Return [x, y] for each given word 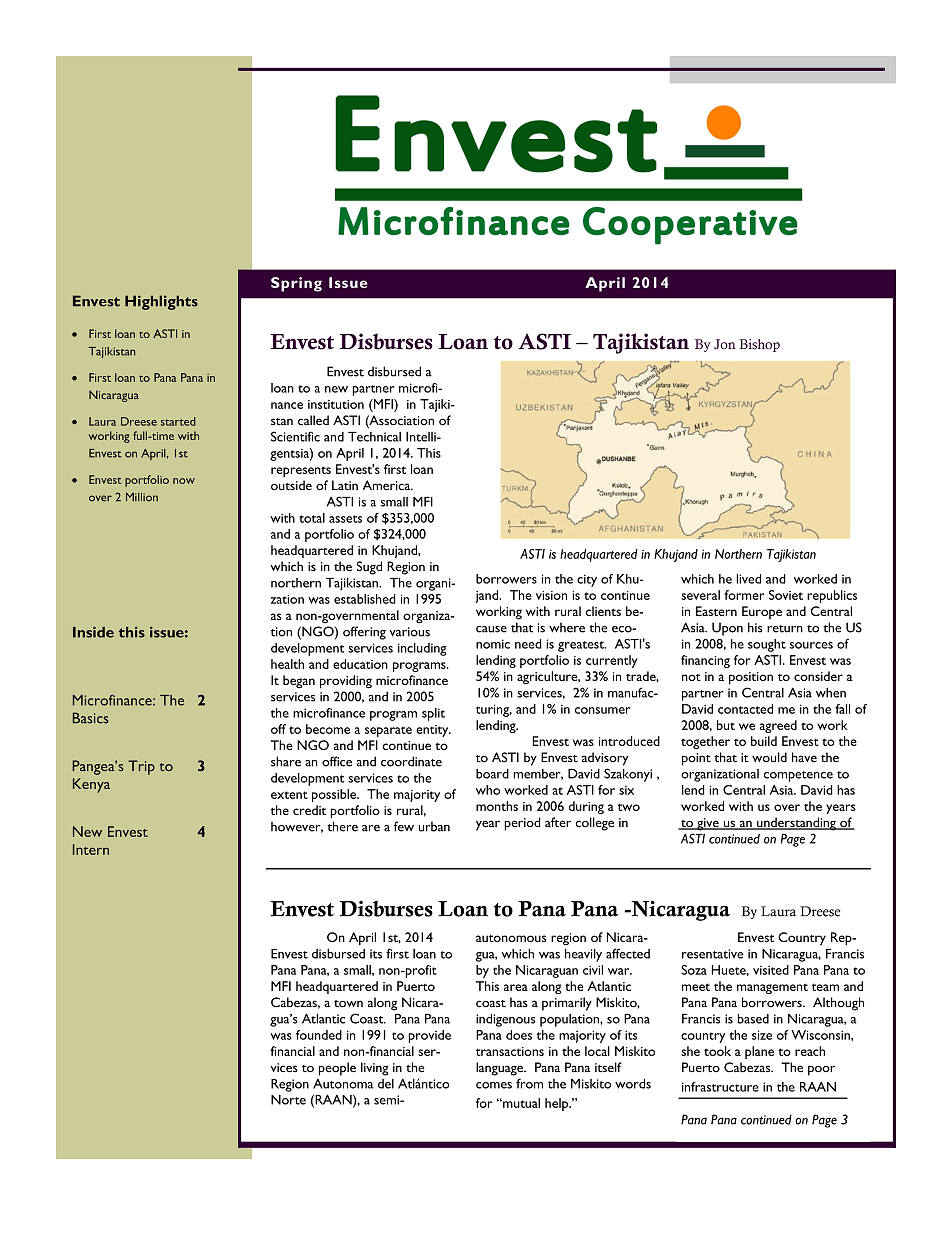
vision [551, 595]
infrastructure [720, 1087]
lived [748, 579]
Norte [288, 1100]
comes [494, 1085]
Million [142, 497]
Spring [296, 284]
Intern [91, 849]
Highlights [161, 302]
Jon [724, 344]
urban [434, 826]
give [708, 824]
